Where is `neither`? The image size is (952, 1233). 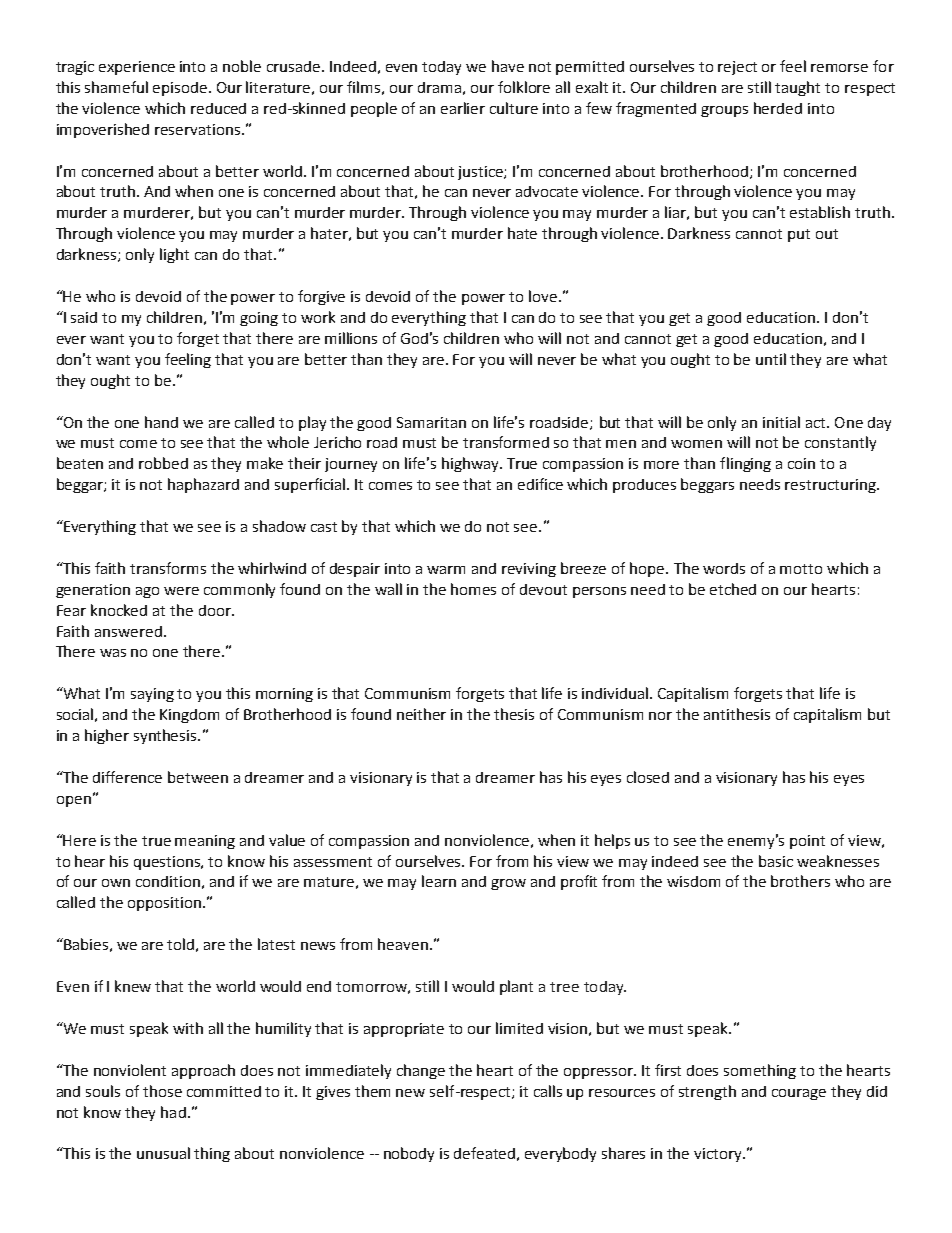
neither is located at coordinates (421, 714).
